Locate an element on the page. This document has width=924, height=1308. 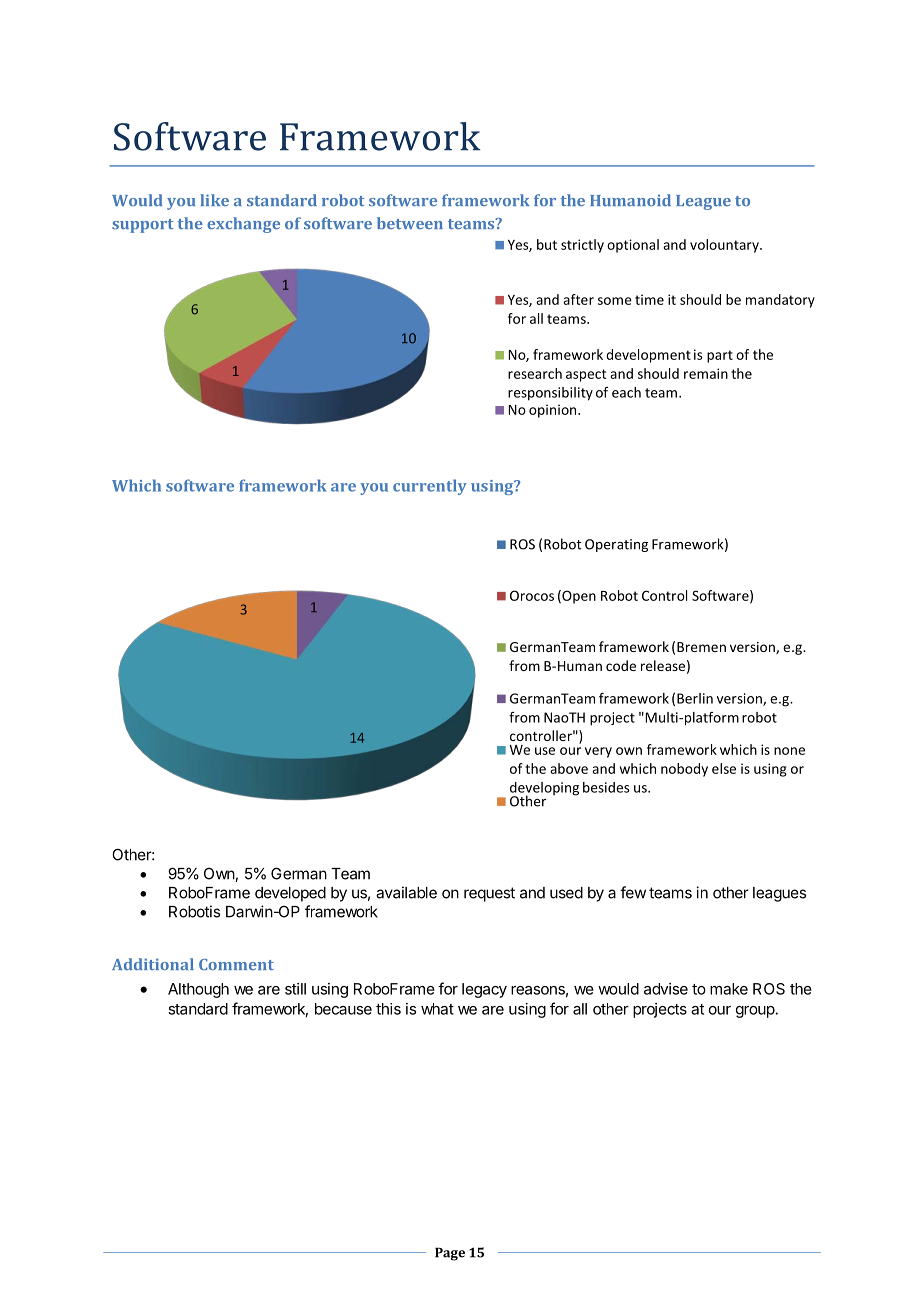
Page is located at coordinates (450, 1254).
